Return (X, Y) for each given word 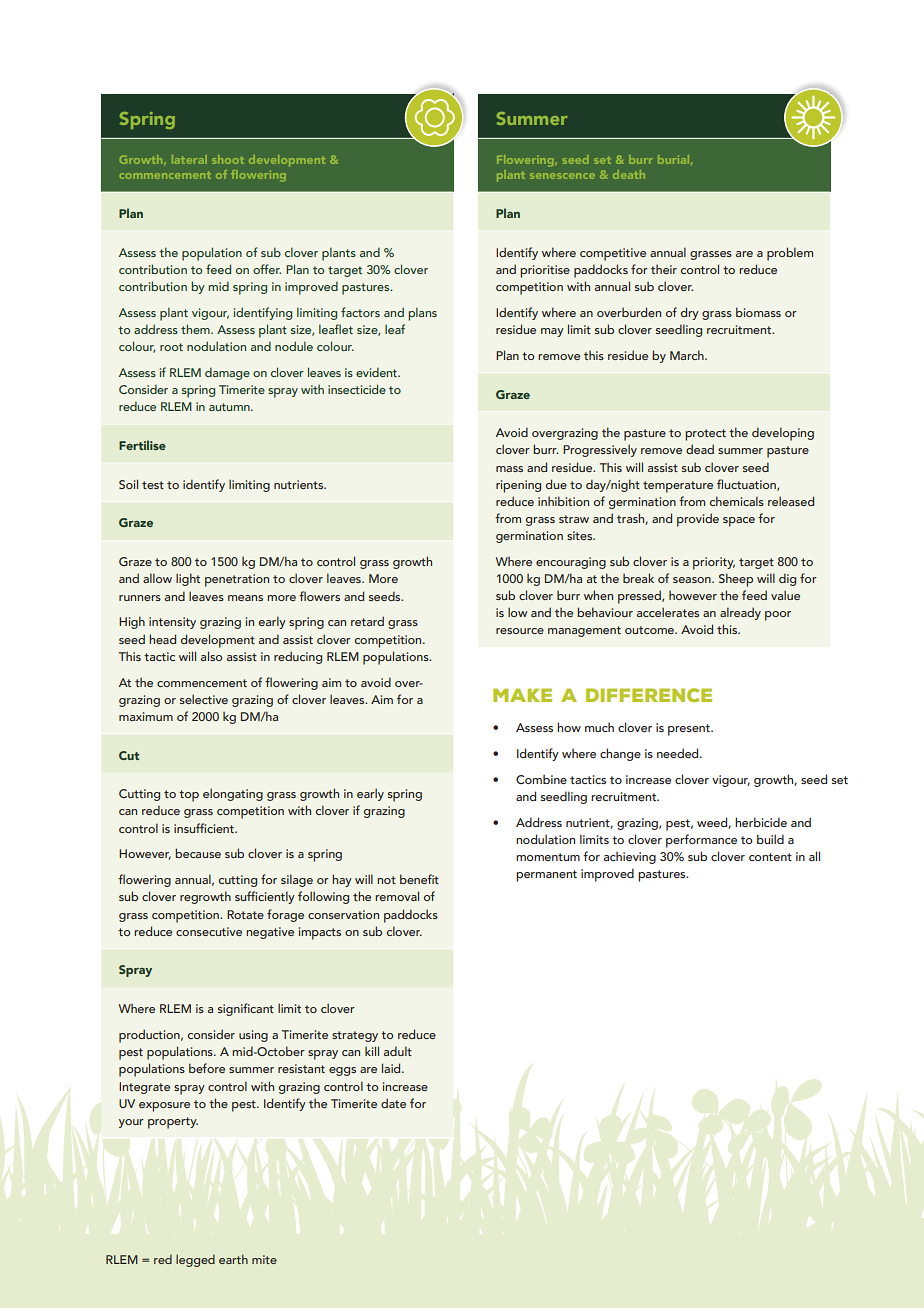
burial (675, 160)
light (188, 579)
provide (698, 520)
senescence (562, 176)
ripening (518, 486)
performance (701, 841)
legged (195, 1260)
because (198, 853)
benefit (419, 879)
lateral (189, 159)
